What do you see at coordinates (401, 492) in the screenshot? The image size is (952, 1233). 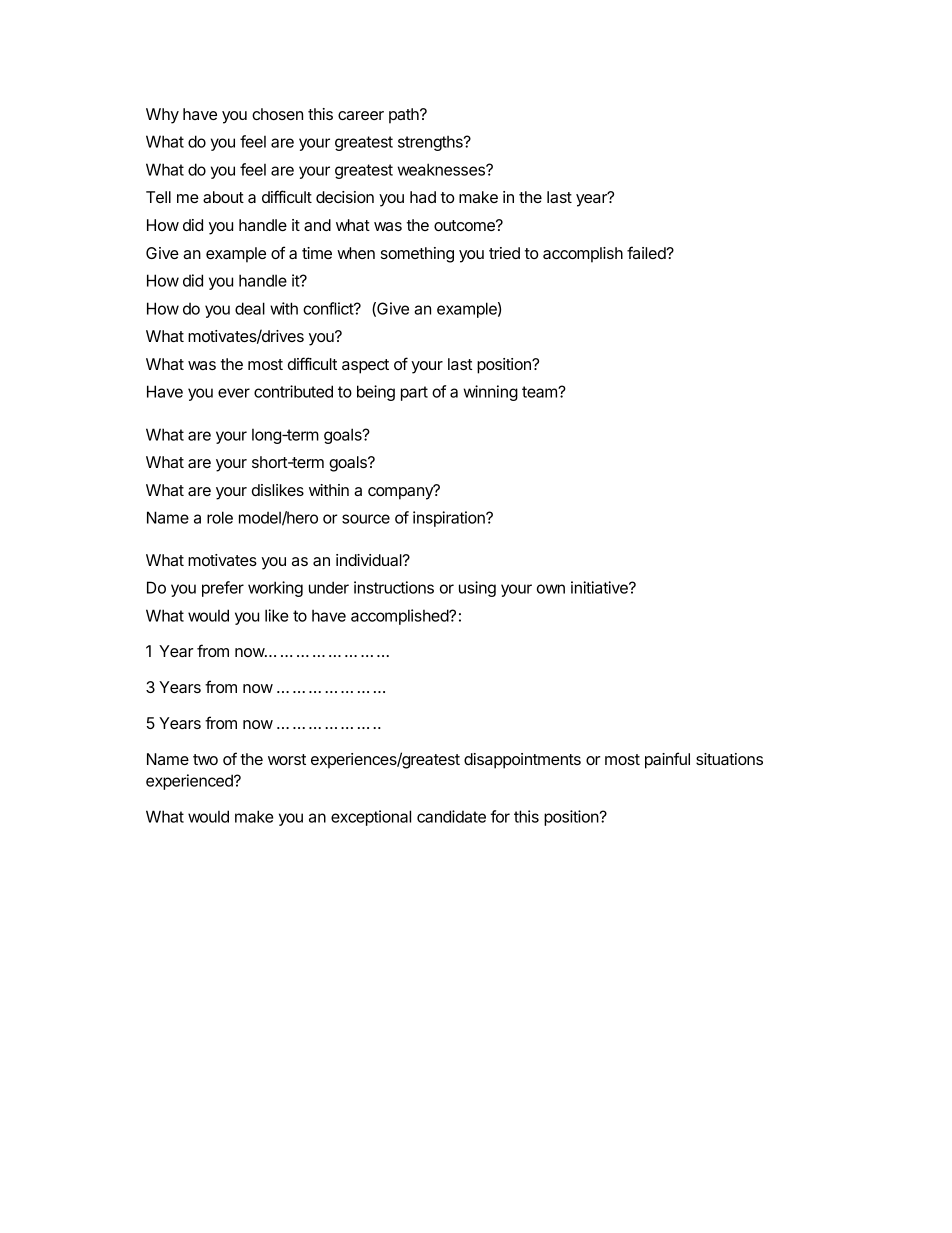 I see `company` at bounding box center [401, 492].
